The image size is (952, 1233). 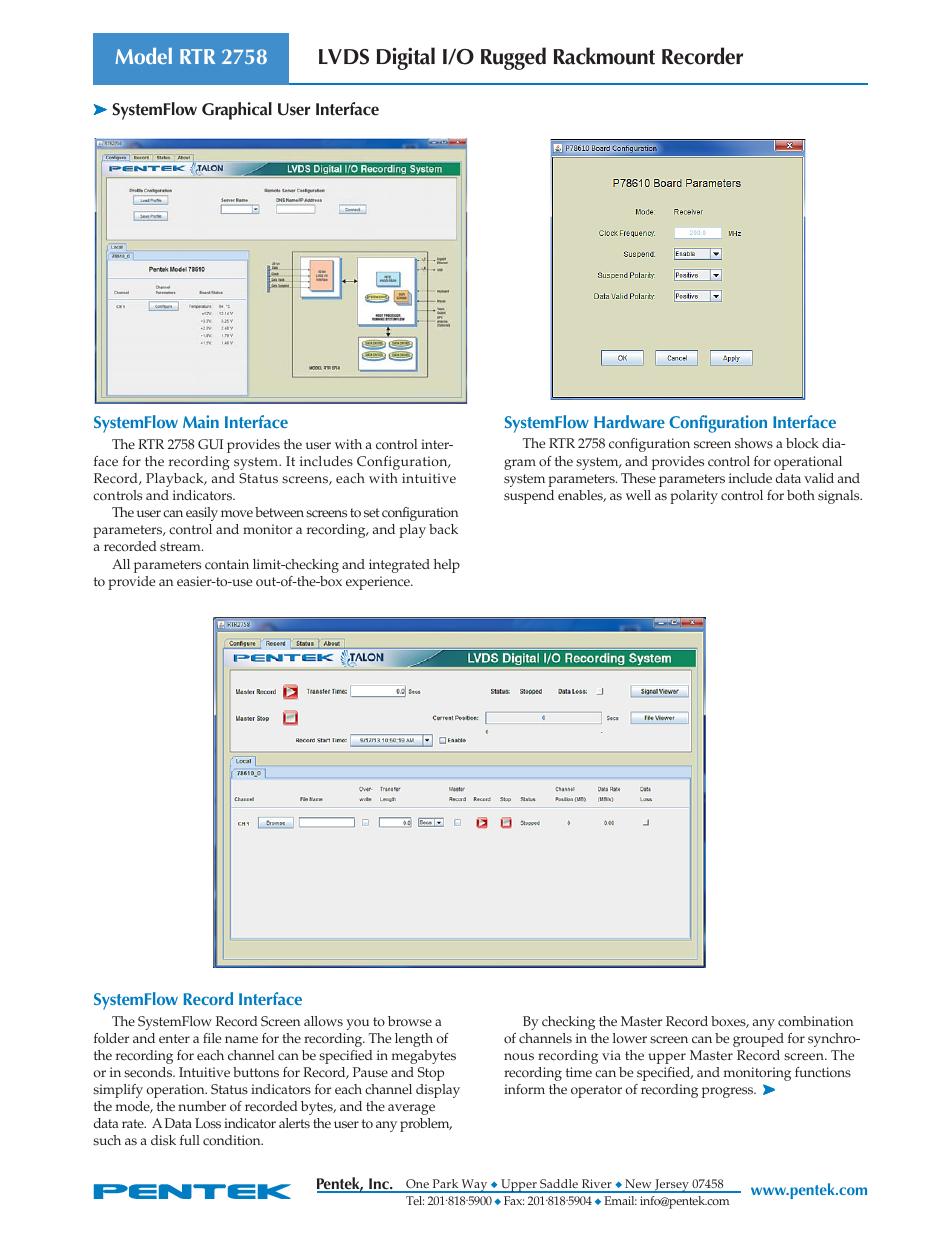 What do you see at coordinates (754, 443) in the document?
I see `shows` at bounding box center [754, 443].
